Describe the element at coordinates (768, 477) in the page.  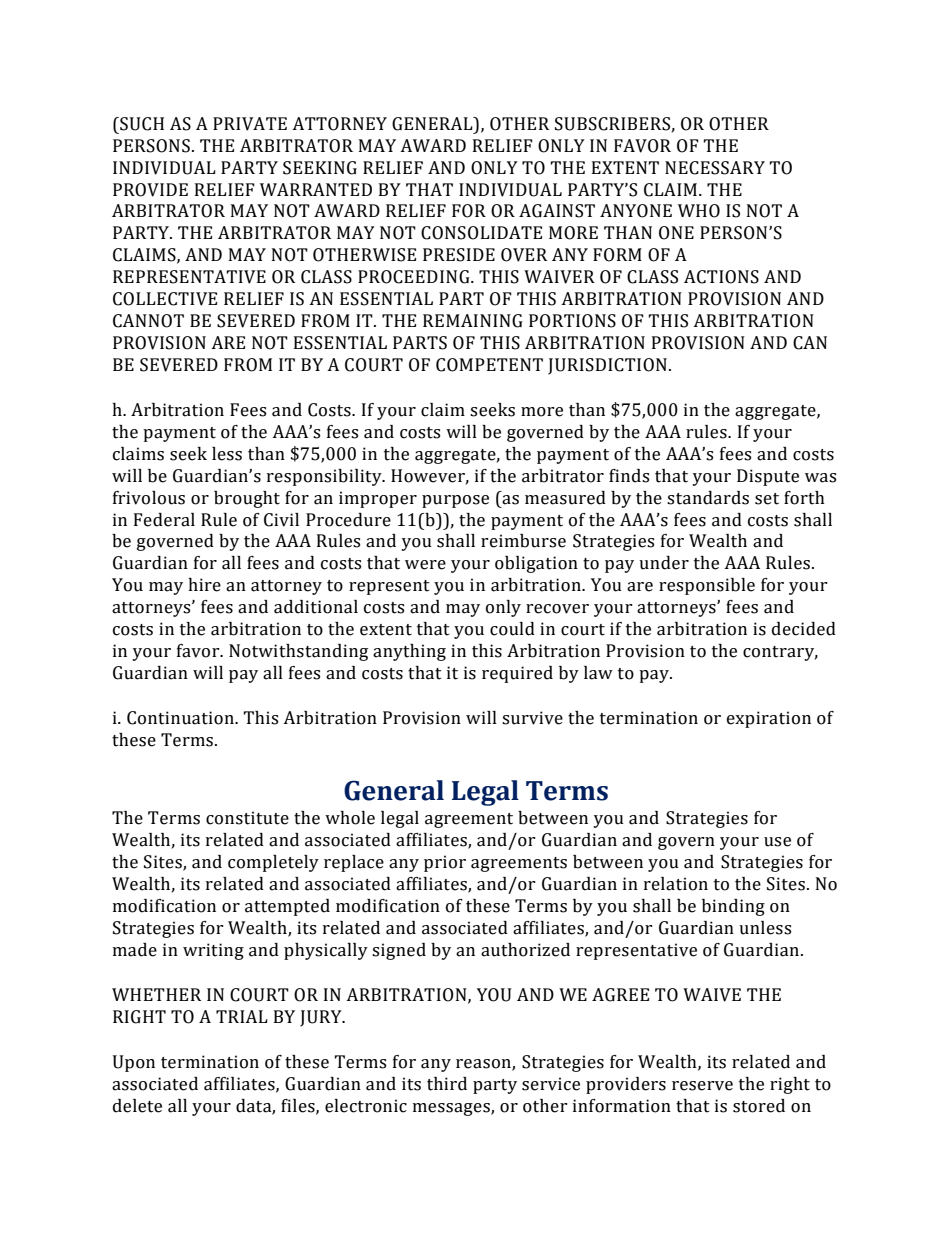
I see `Dispute` at that location.
